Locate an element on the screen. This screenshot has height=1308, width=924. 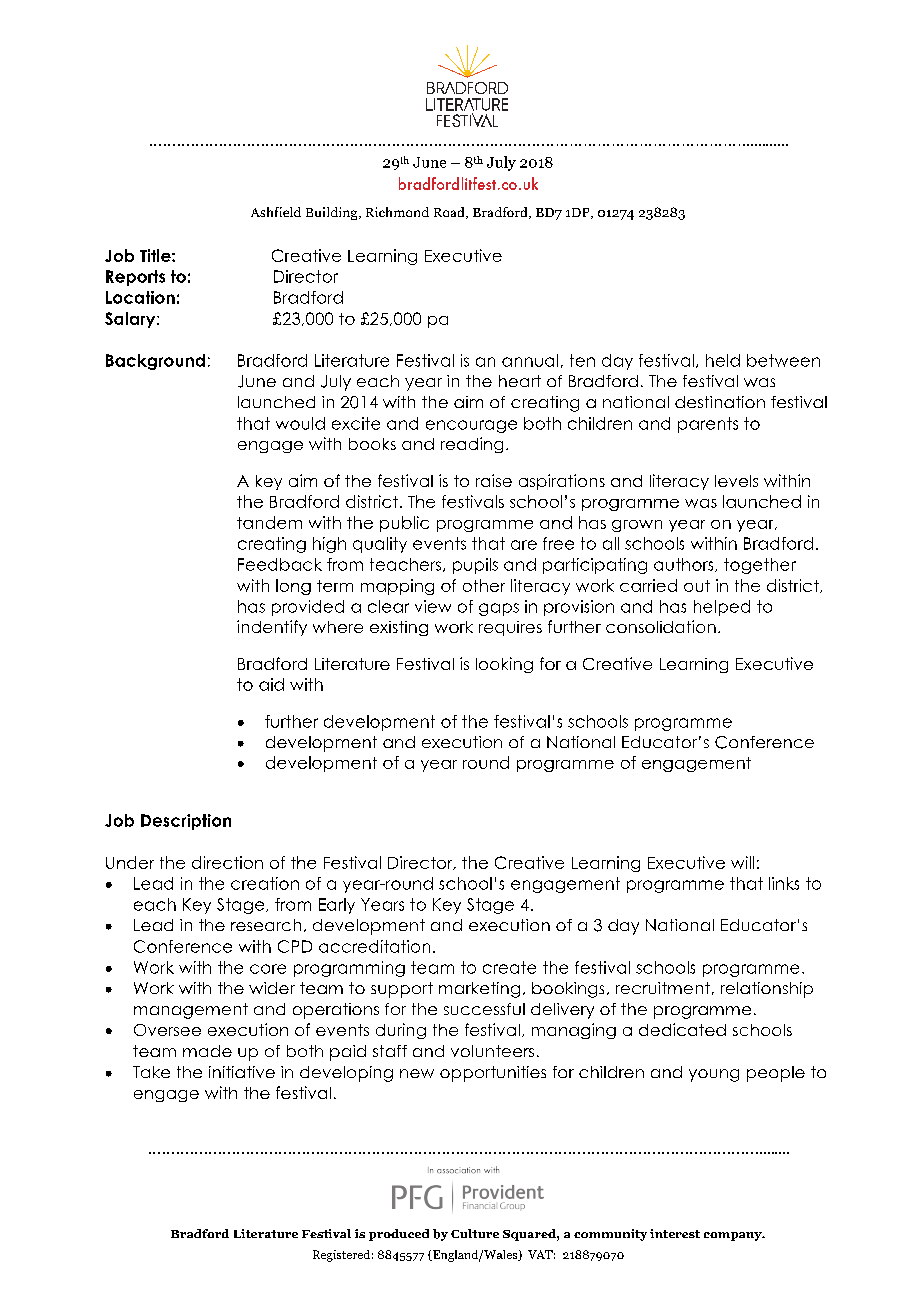
looking is located at coordinates (504, 665).
